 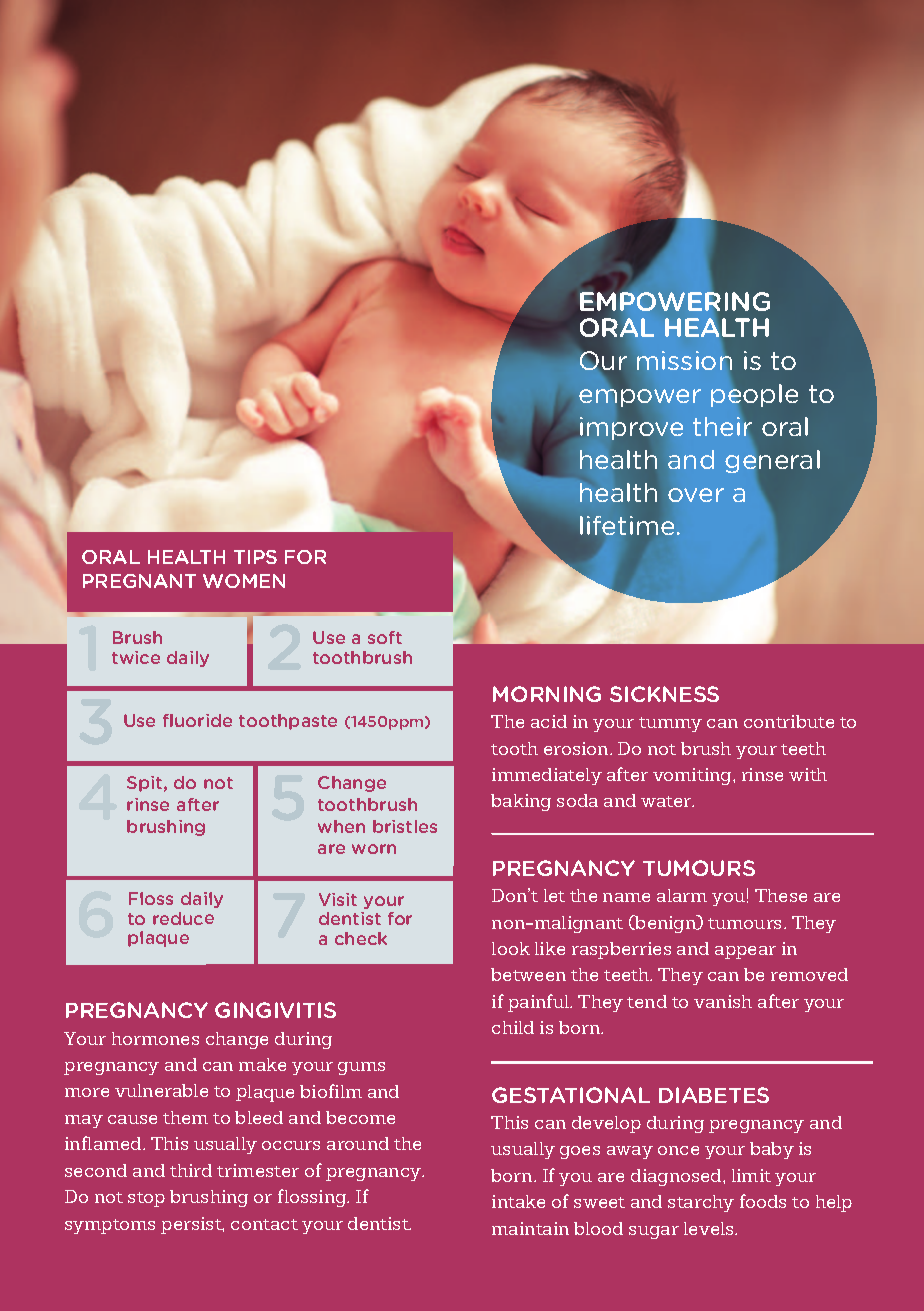 I want to click on child, so click(x=513, y=1027).
